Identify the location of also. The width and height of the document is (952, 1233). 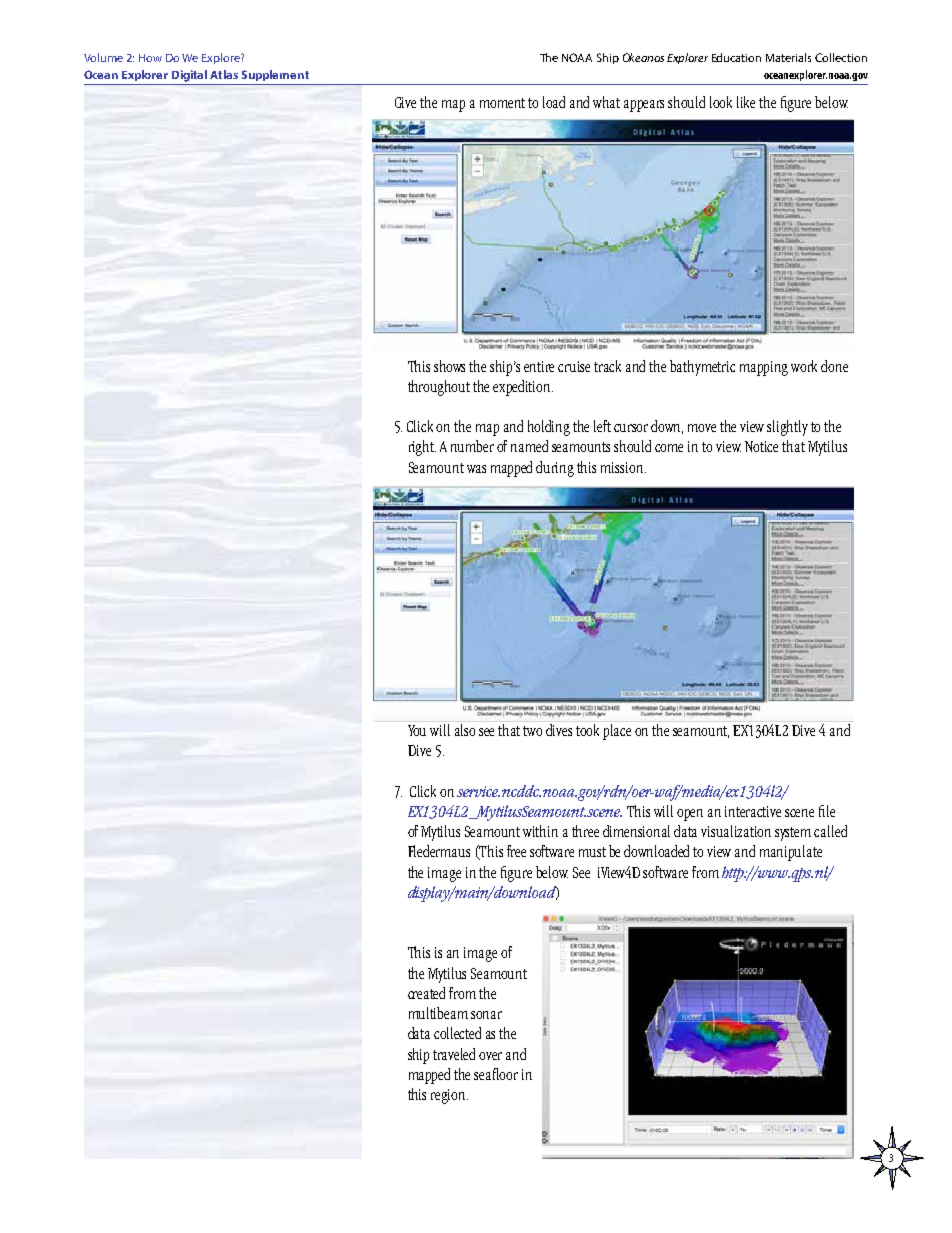
(465, 730).
